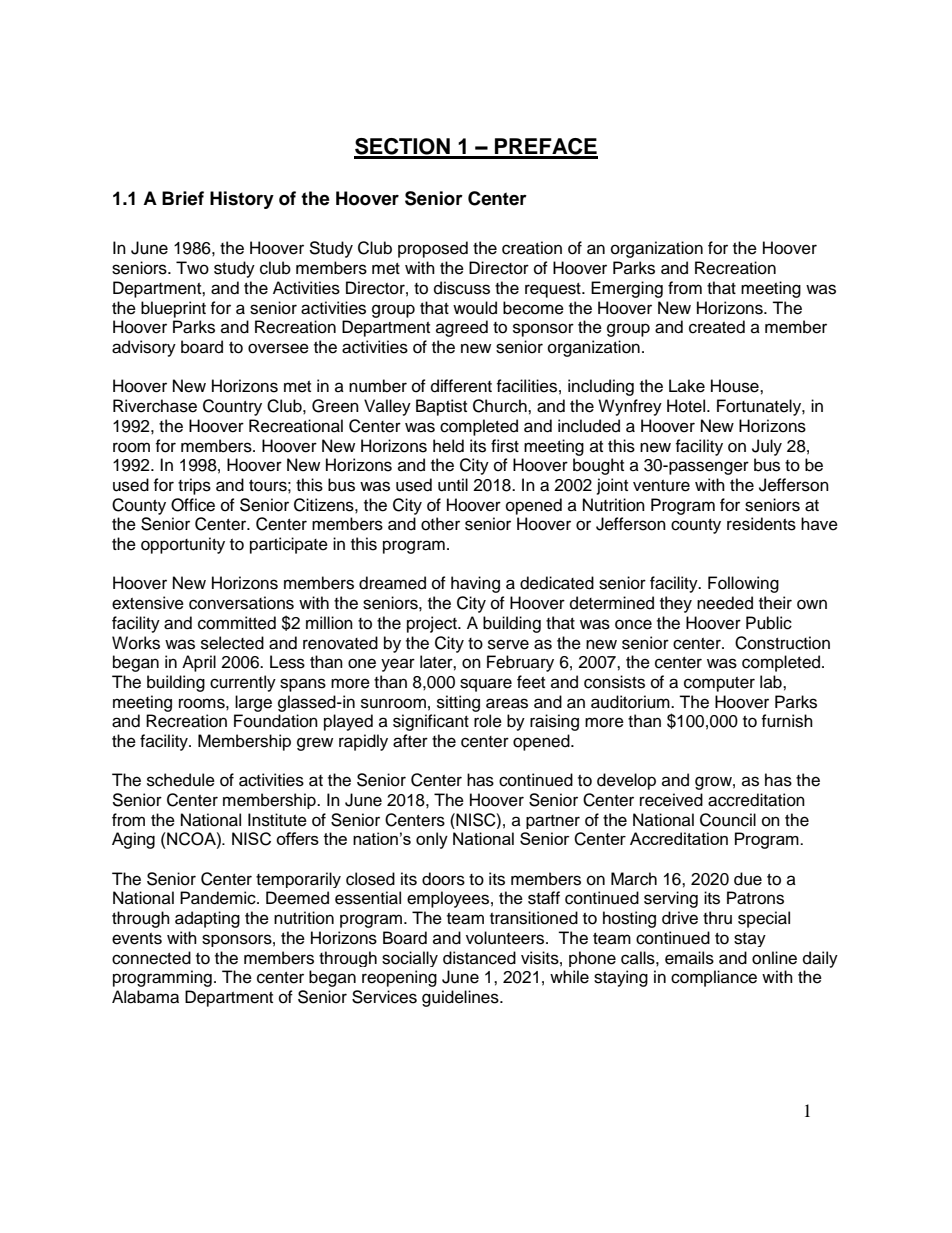 Image resolution: width=952 pixels, height=1233 pixels. I want to click on conversations, so click(241, 603).
